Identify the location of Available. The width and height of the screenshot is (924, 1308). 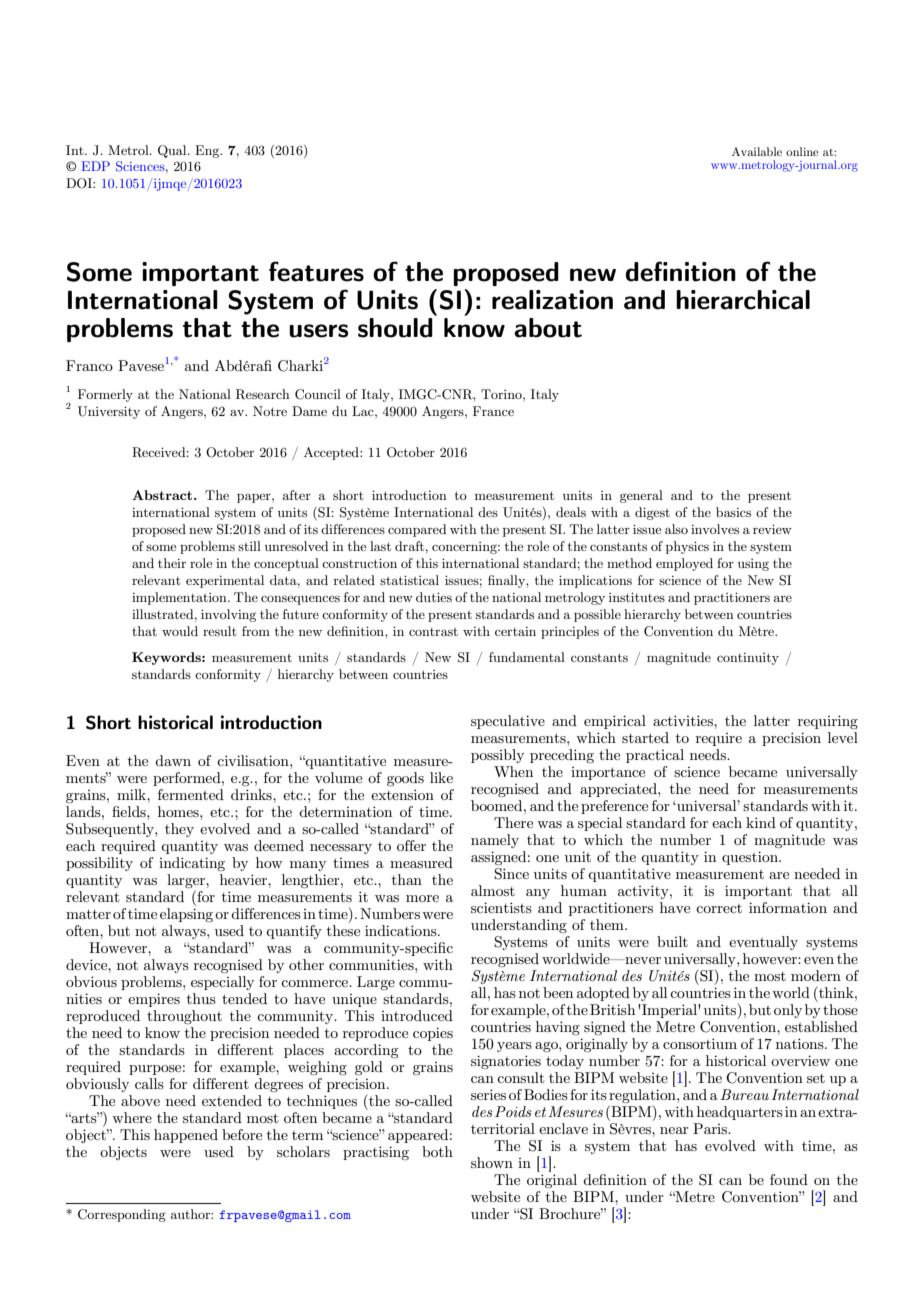
(757, 151).
